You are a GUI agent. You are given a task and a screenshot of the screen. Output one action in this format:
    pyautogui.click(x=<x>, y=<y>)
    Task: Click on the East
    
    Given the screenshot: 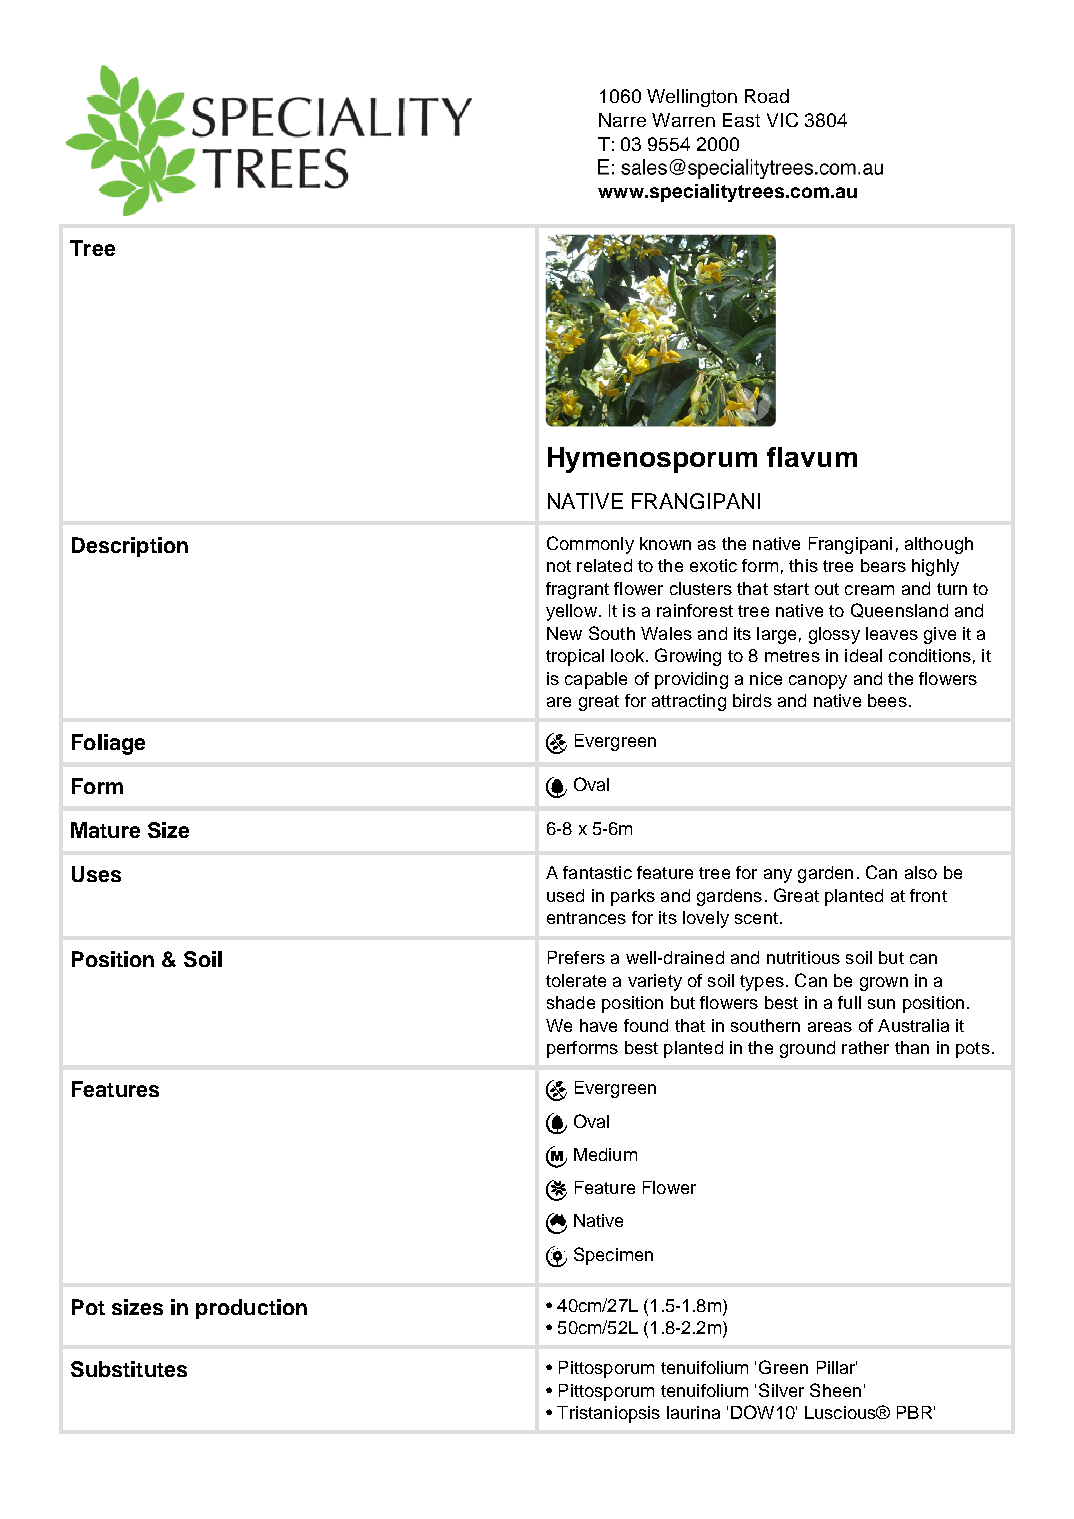 What is the action you would take?
    pyautogui.click(x=741, y=120)
